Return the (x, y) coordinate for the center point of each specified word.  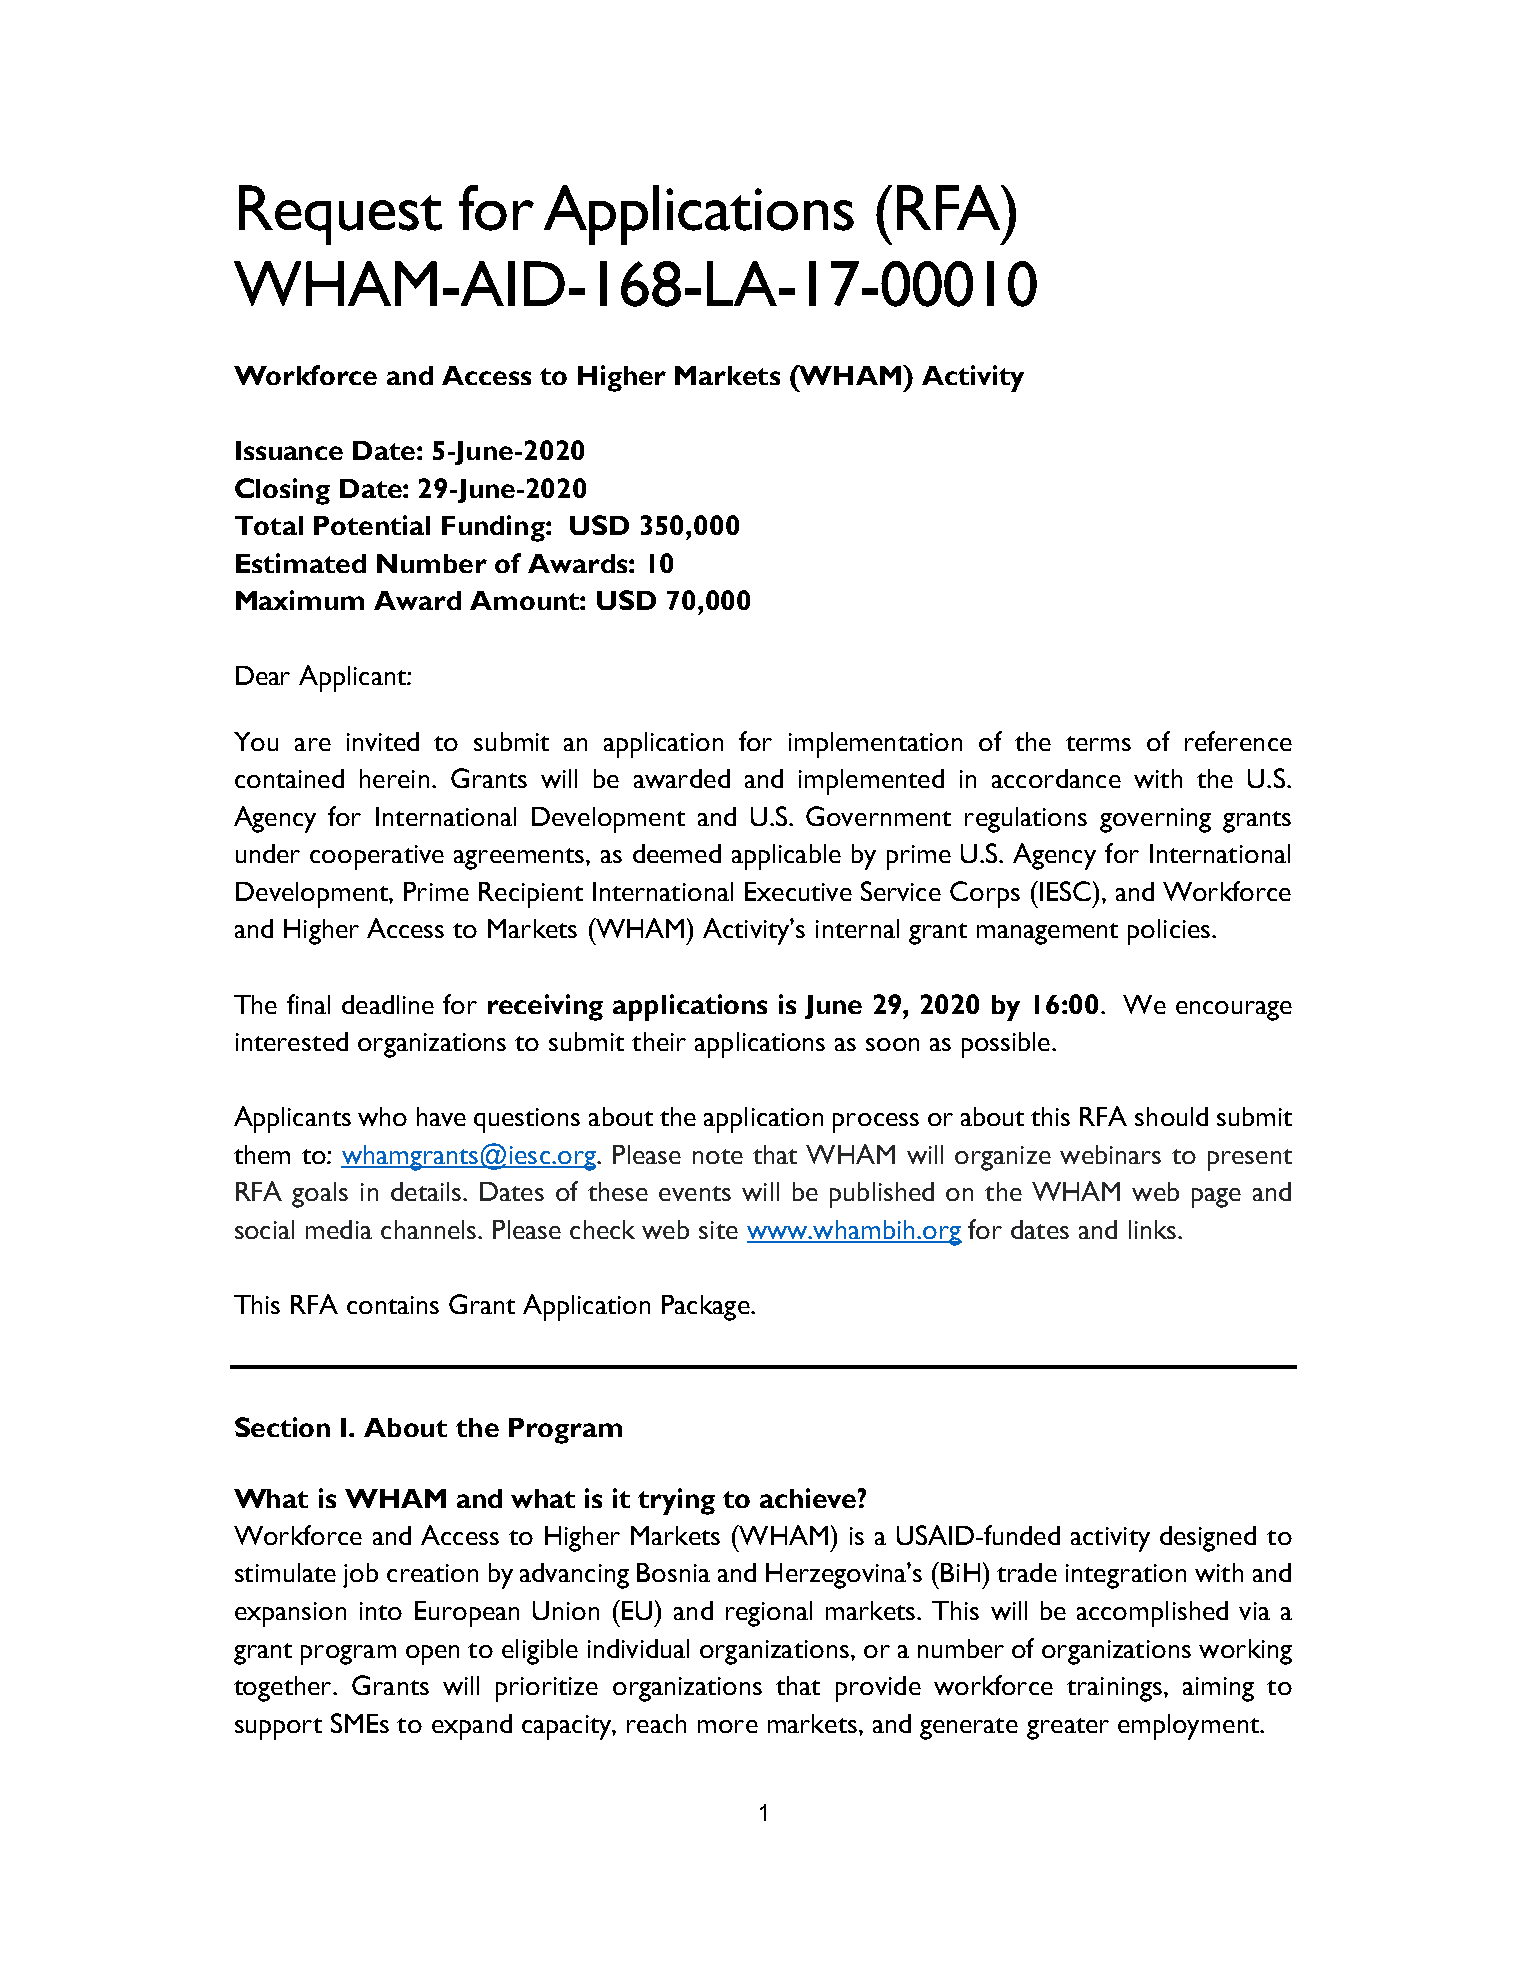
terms (1098, 743)
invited (383, 741)
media (339, 1229)
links (1152, 1229)
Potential (372, 525)
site (718, 1230)
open (432, 1655)
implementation (875, 745)
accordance (1056, 778)
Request (340, 215)
